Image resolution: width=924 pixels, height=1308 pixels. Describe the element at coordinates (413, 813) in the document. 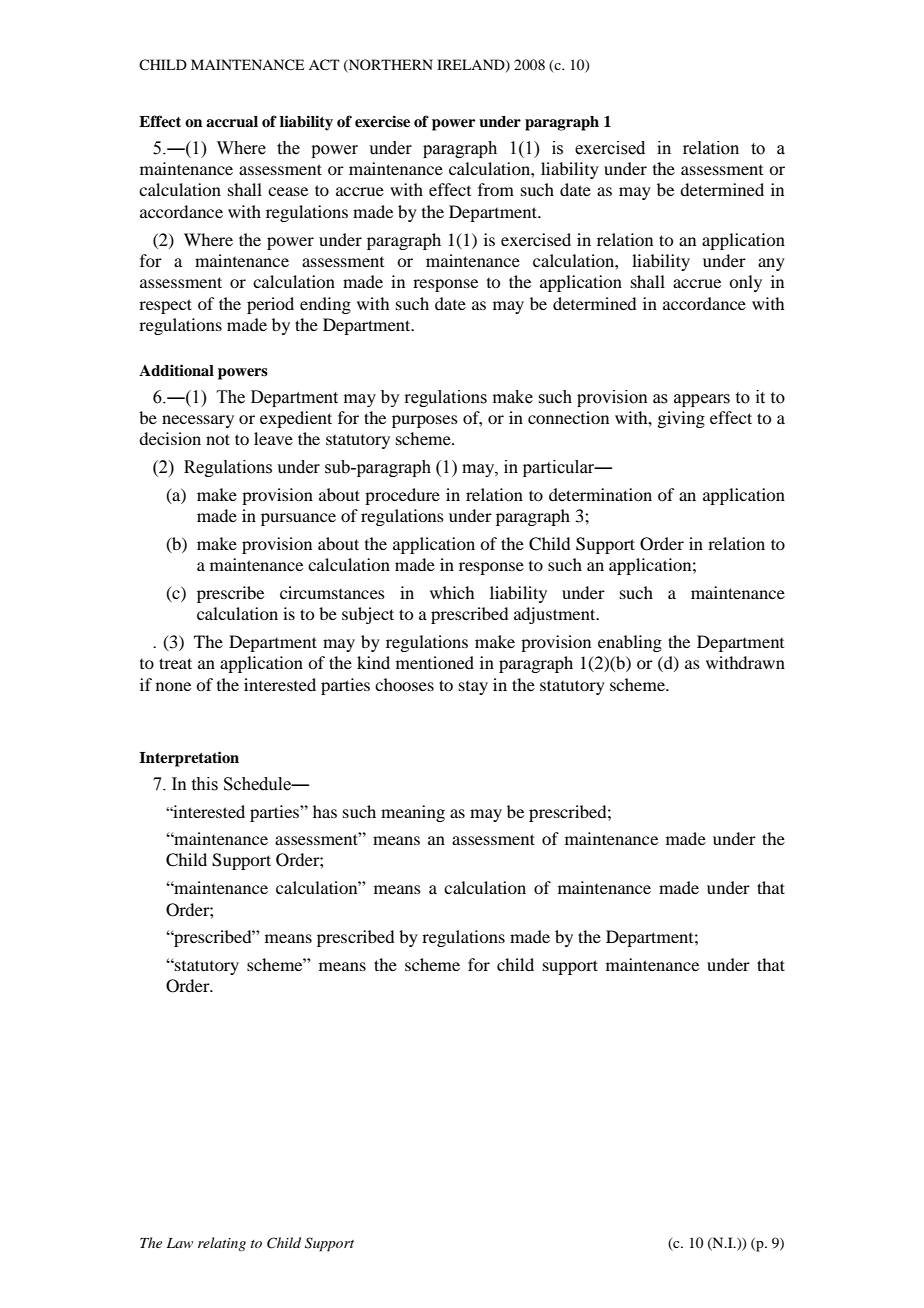

I see `meaning` at that location.
